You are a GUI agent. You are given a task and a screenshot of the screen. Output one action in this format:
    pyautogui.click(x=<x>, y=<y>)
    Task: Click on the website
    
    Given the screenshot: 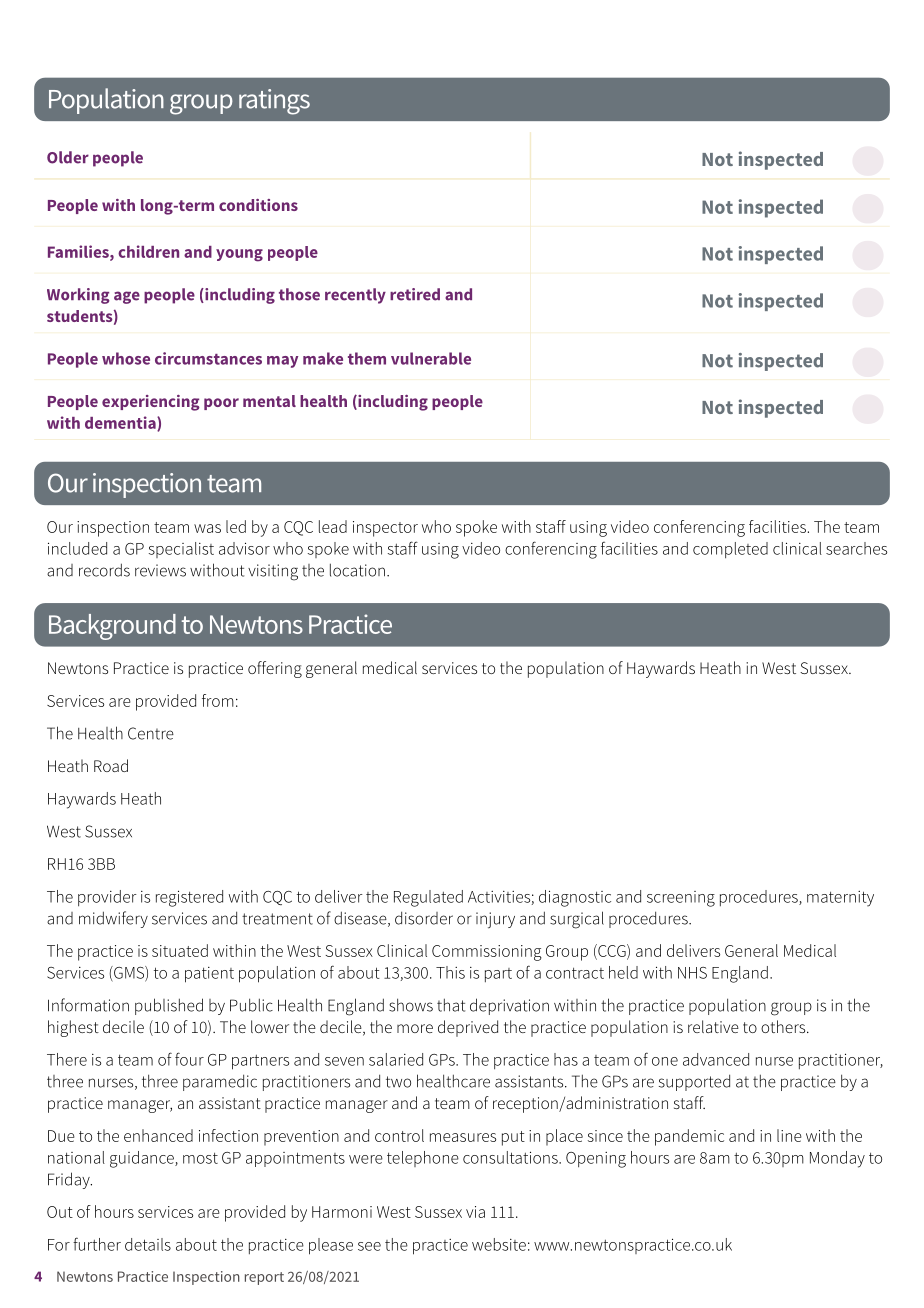 What is the action you would take?
    pyautogui.click(x=499, y=1244)
